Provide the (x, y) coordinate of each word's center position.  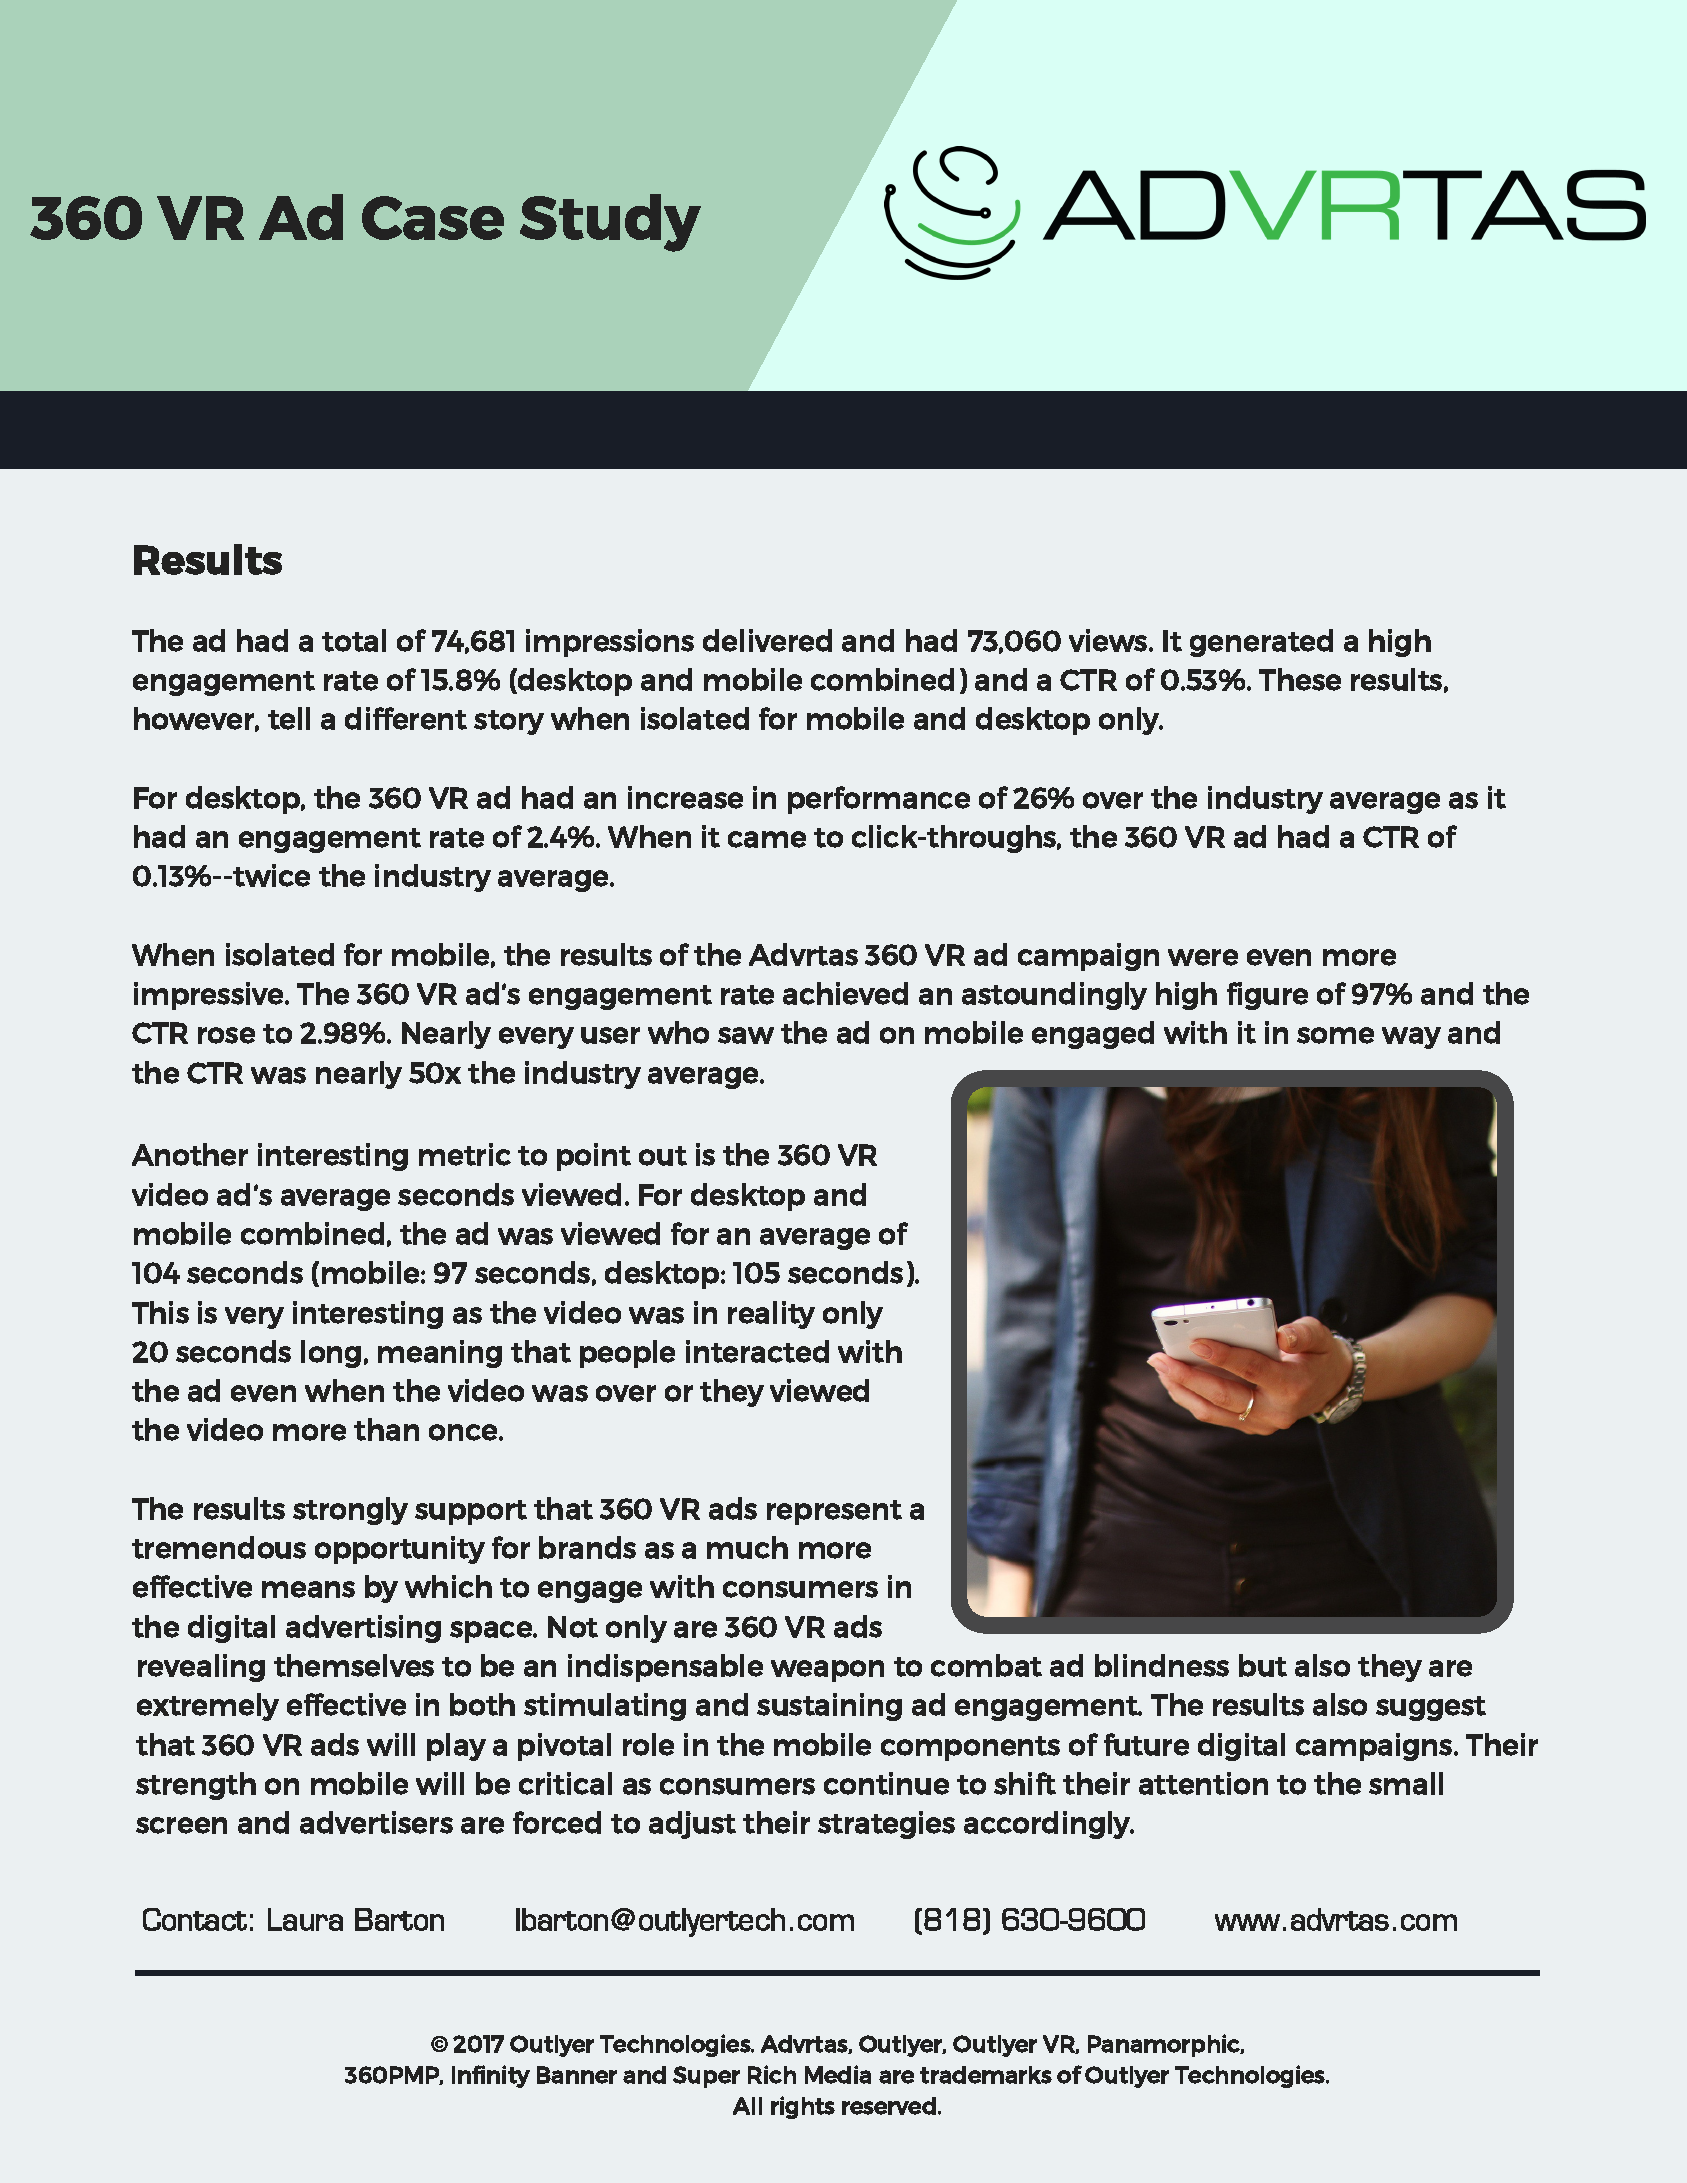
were (1203, 957)
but (1263, 1665)
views (1109, 640)
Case (433, 218)
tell (289, 718)
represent (834, 1512)
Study (610, 223)
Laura (305, 1919)
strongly (350, 1511)
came (767, 839)
